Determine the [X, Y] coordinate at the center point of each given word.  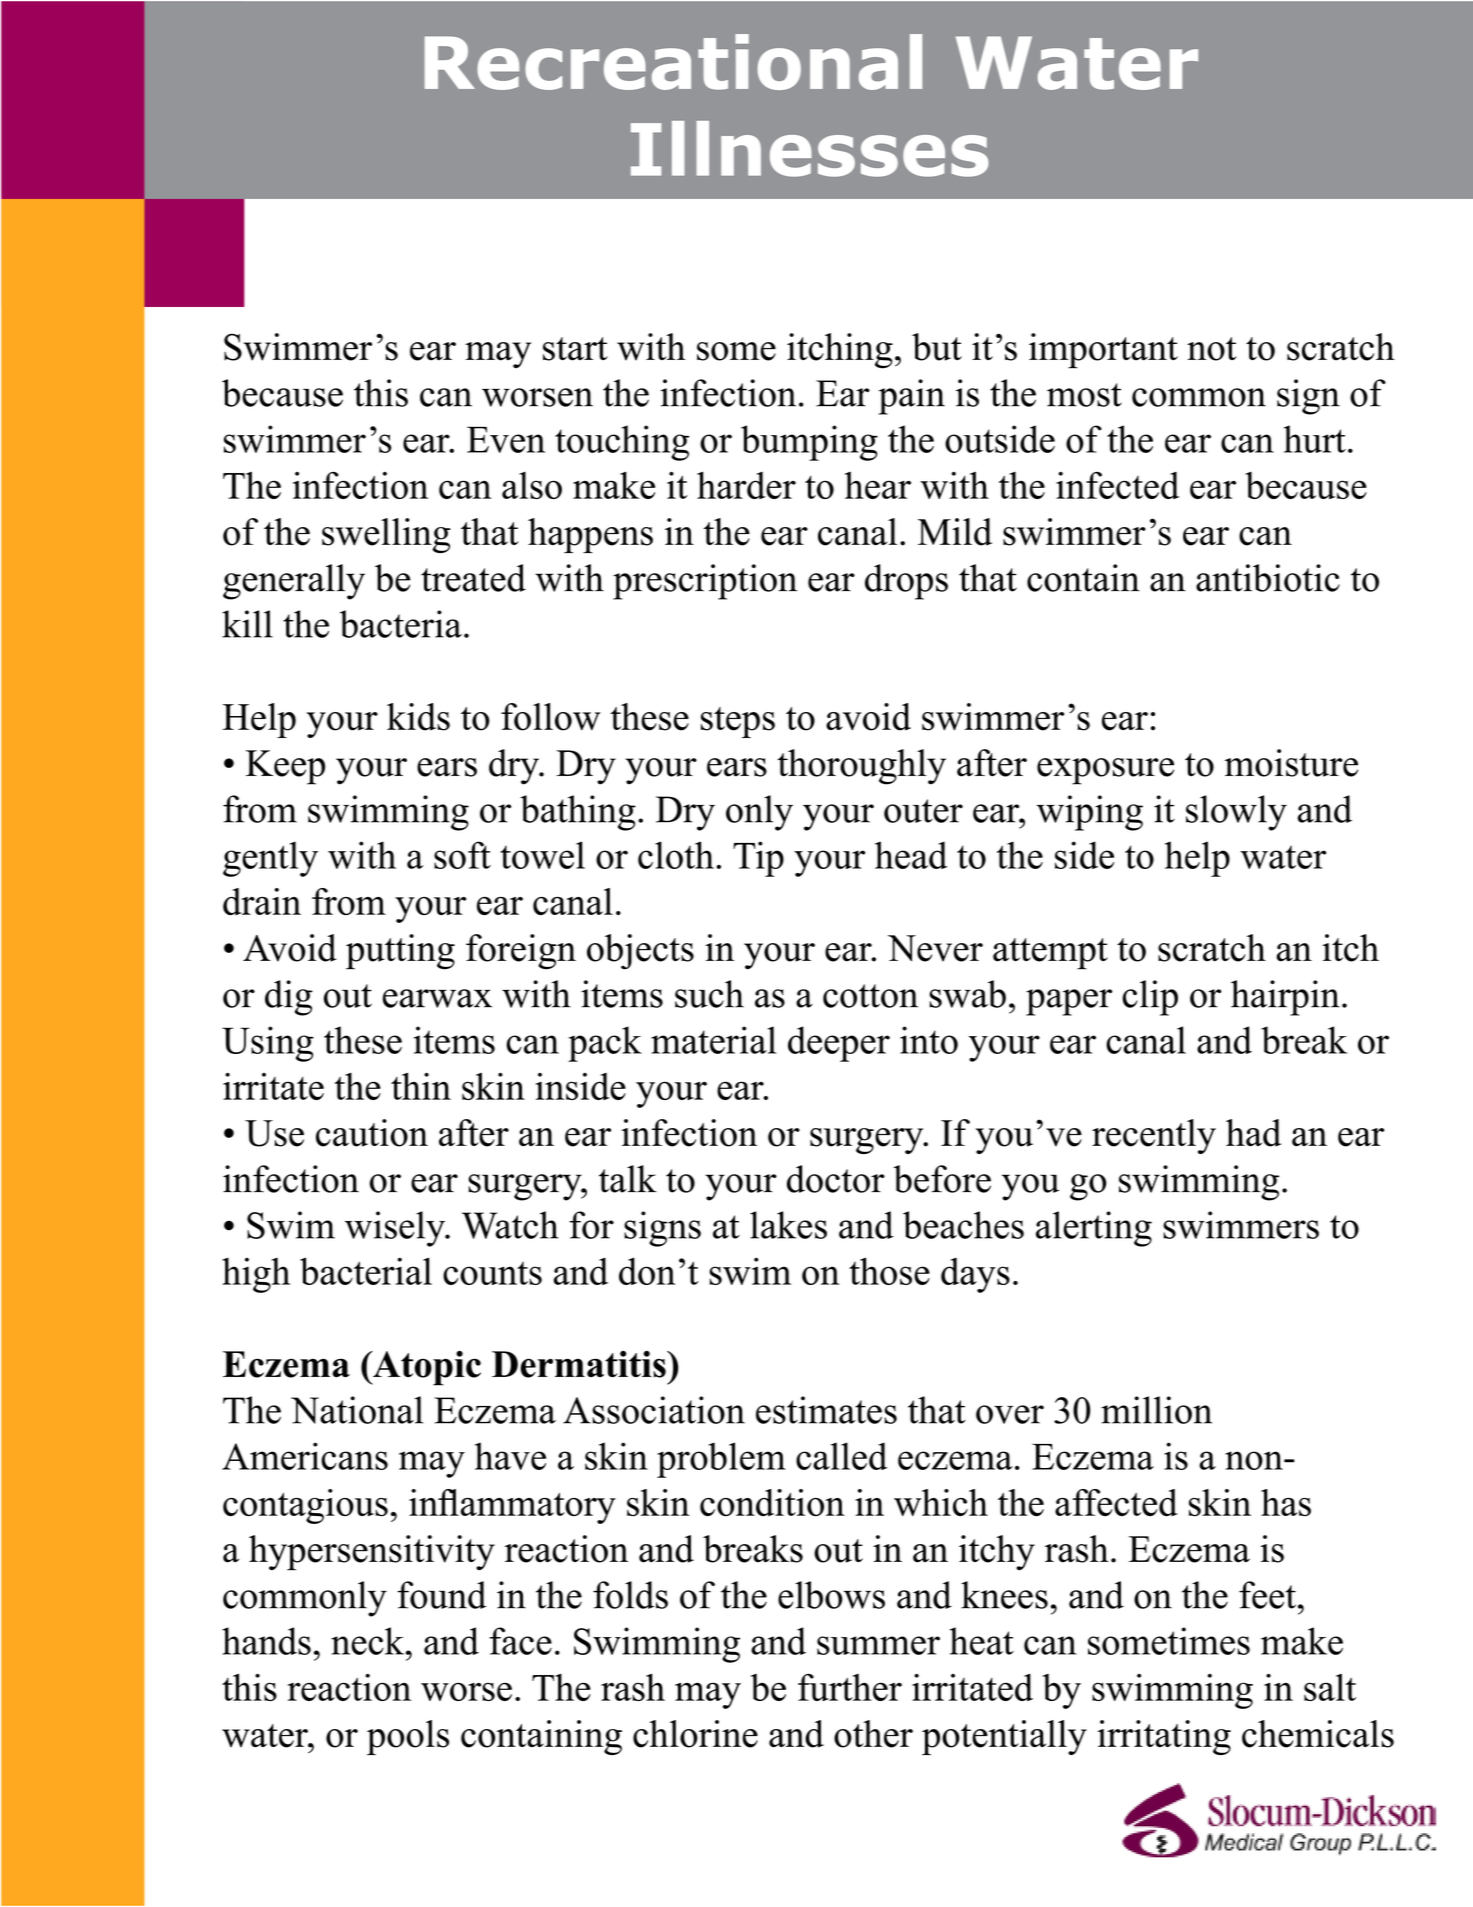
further [850, 1687]
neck [369, 1641]
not [1212, 349]
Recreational [673, 62]
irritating [1164, 1737]
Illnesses [810, 149]
